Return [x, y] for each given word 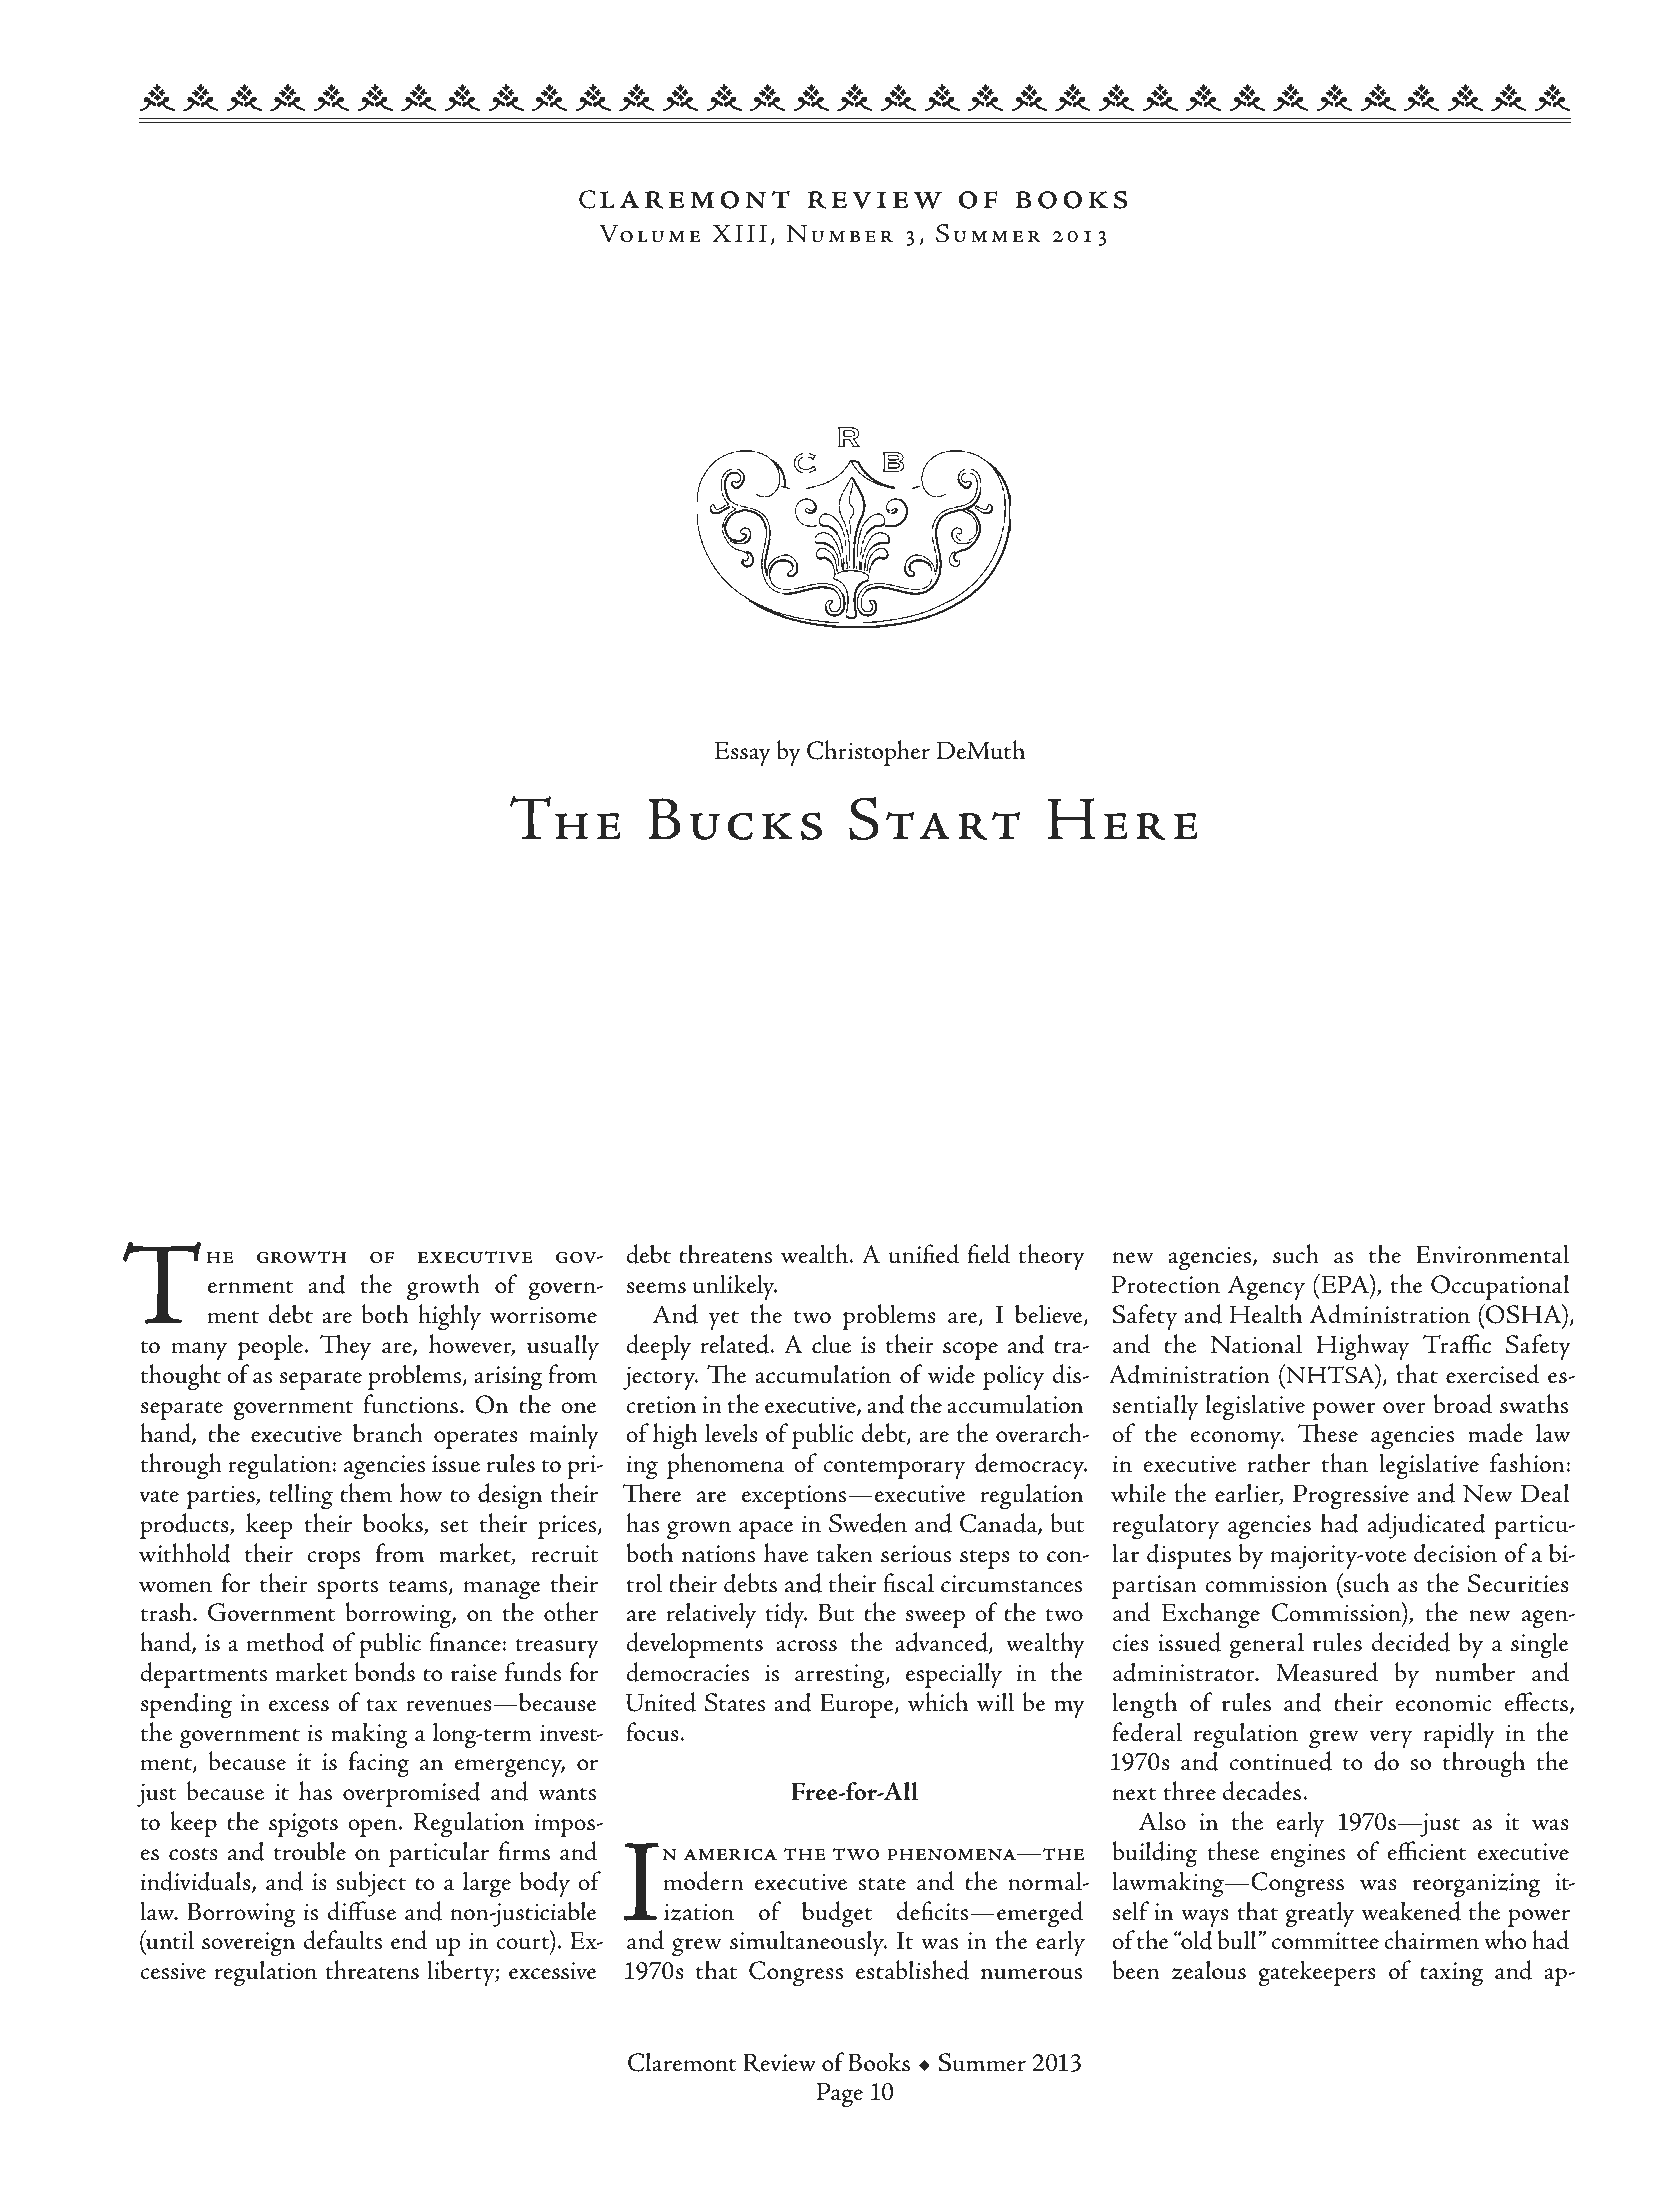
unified [924, 1254]
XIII [740, 233]
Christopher [868, 753]
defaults [343, 1940]
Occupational [1500, 1287]
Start [934, 819]
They [345, 1347]
